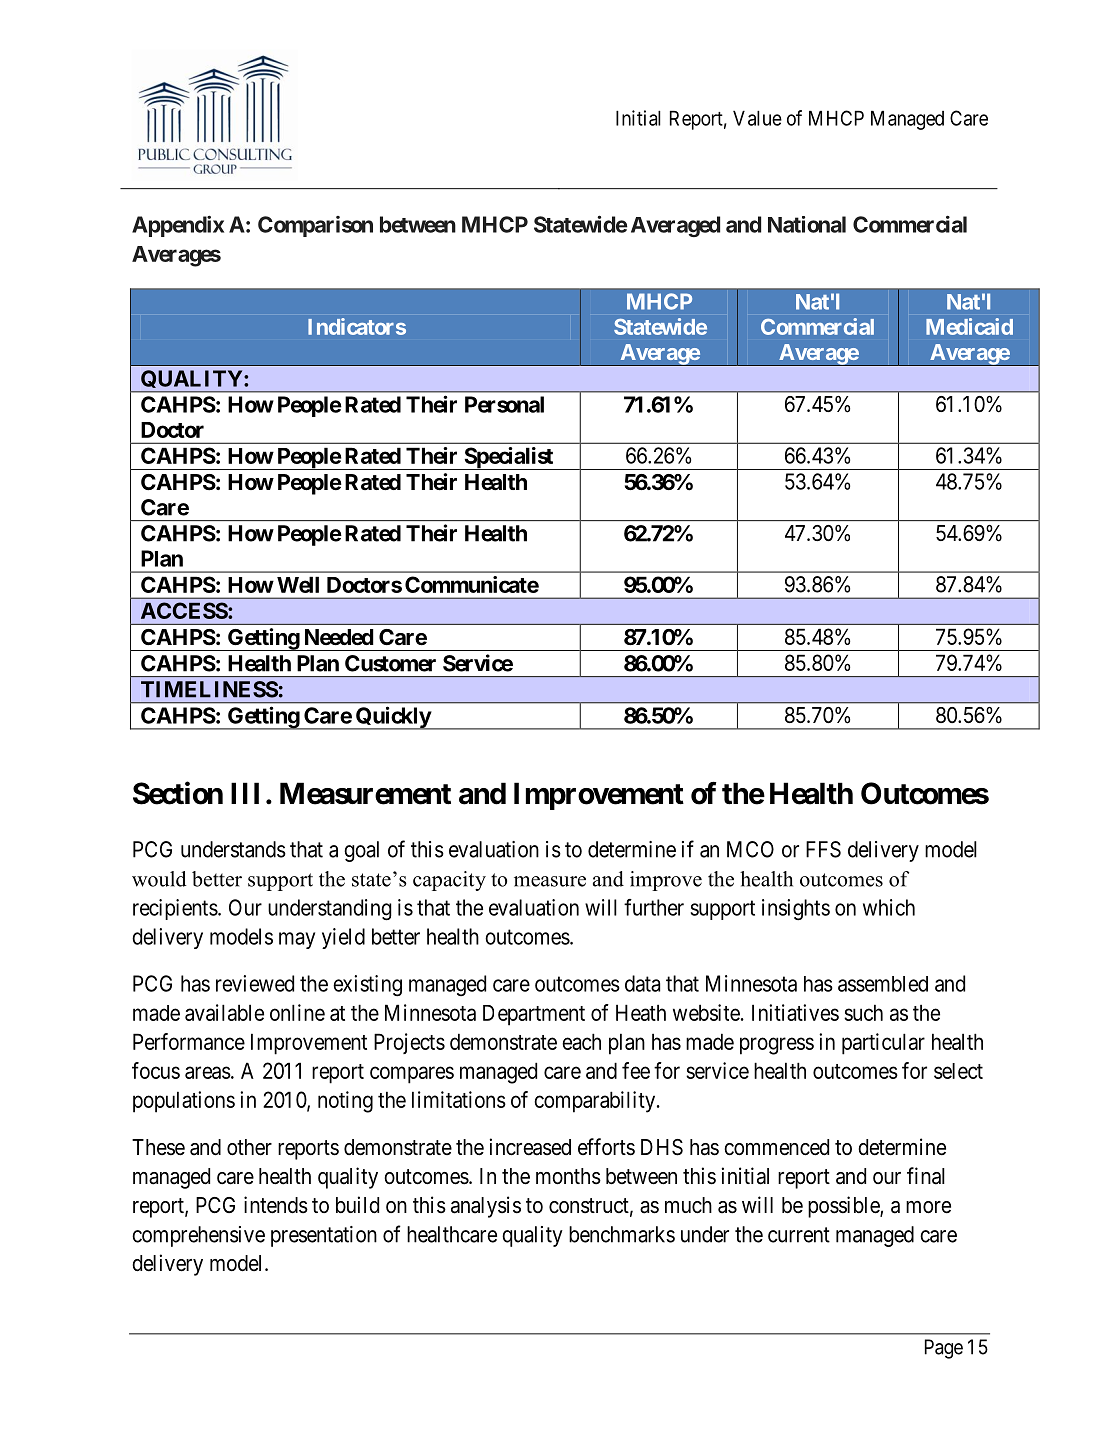 The width and height of the page is (1119, 1448). Describe the element at coordinates (889, 907) in the page. I see `which` at that location.
